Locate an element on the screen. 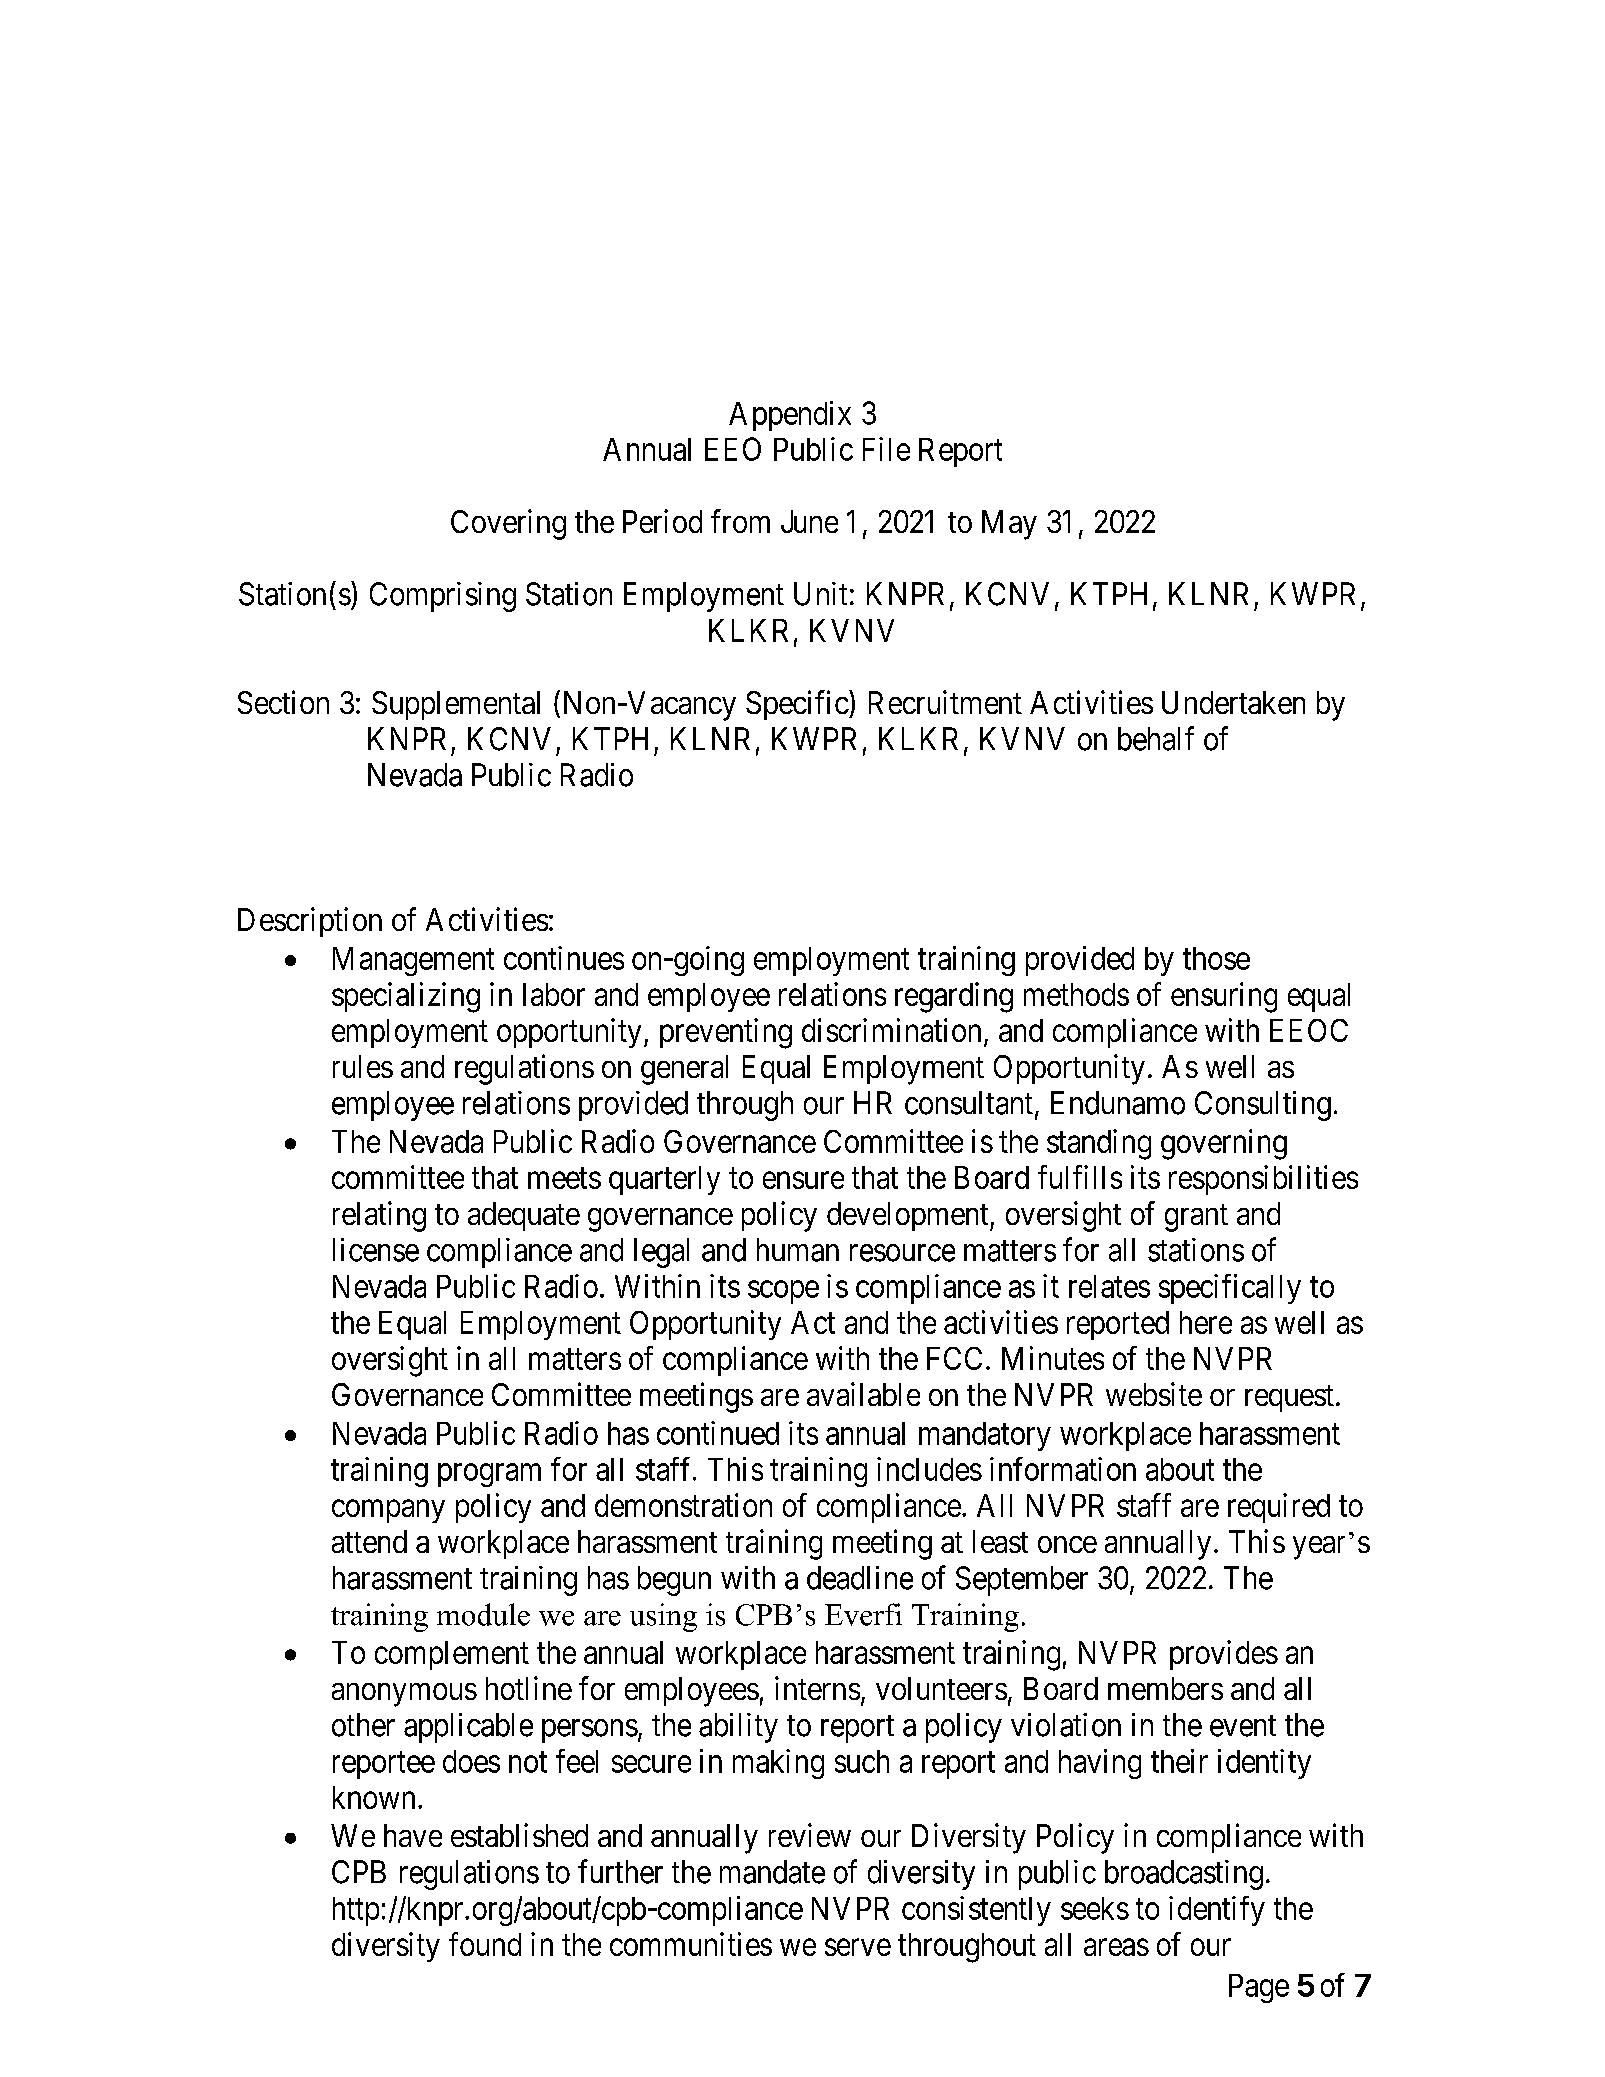  ensure is located at coordinates (803, 1180).
